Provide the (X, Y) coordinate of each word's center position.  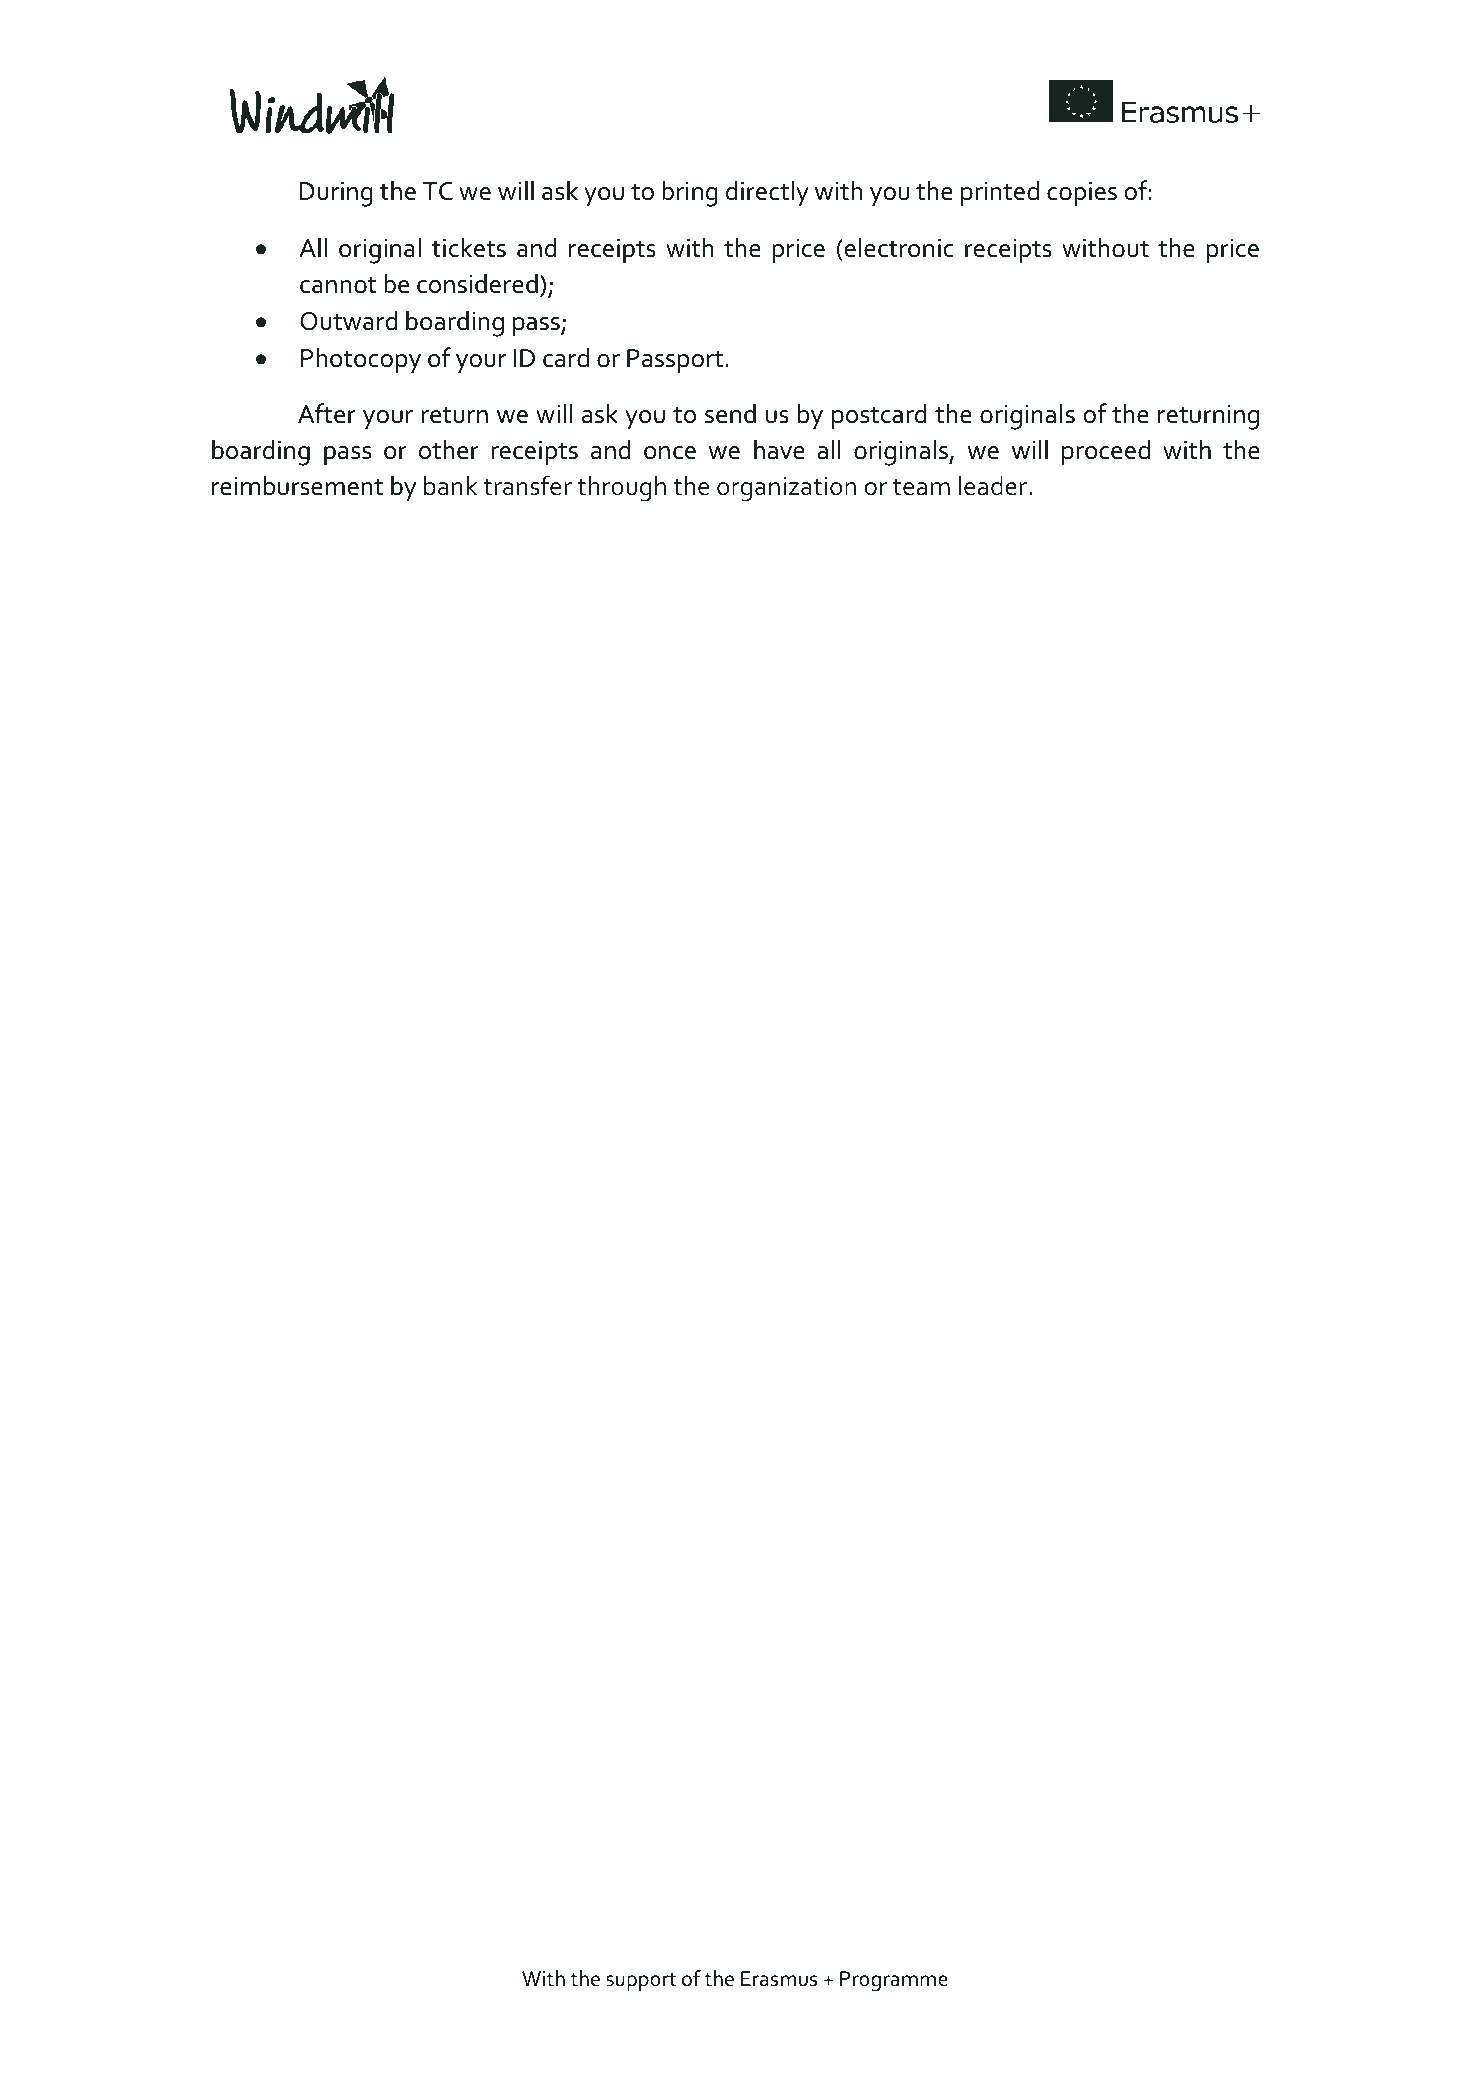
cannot (338, 285)
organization (786, 489)
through (621, 488)
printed (1000, 193)
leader (993, 485)
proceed (1106, 452)
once (670, 453)
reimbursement (297, 485)
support (641, 1982)
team (921, 487)
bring (690, 193)
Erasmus (779, 1979)
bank (450, 485)
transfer (527, 485)
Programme (894, 1981)
